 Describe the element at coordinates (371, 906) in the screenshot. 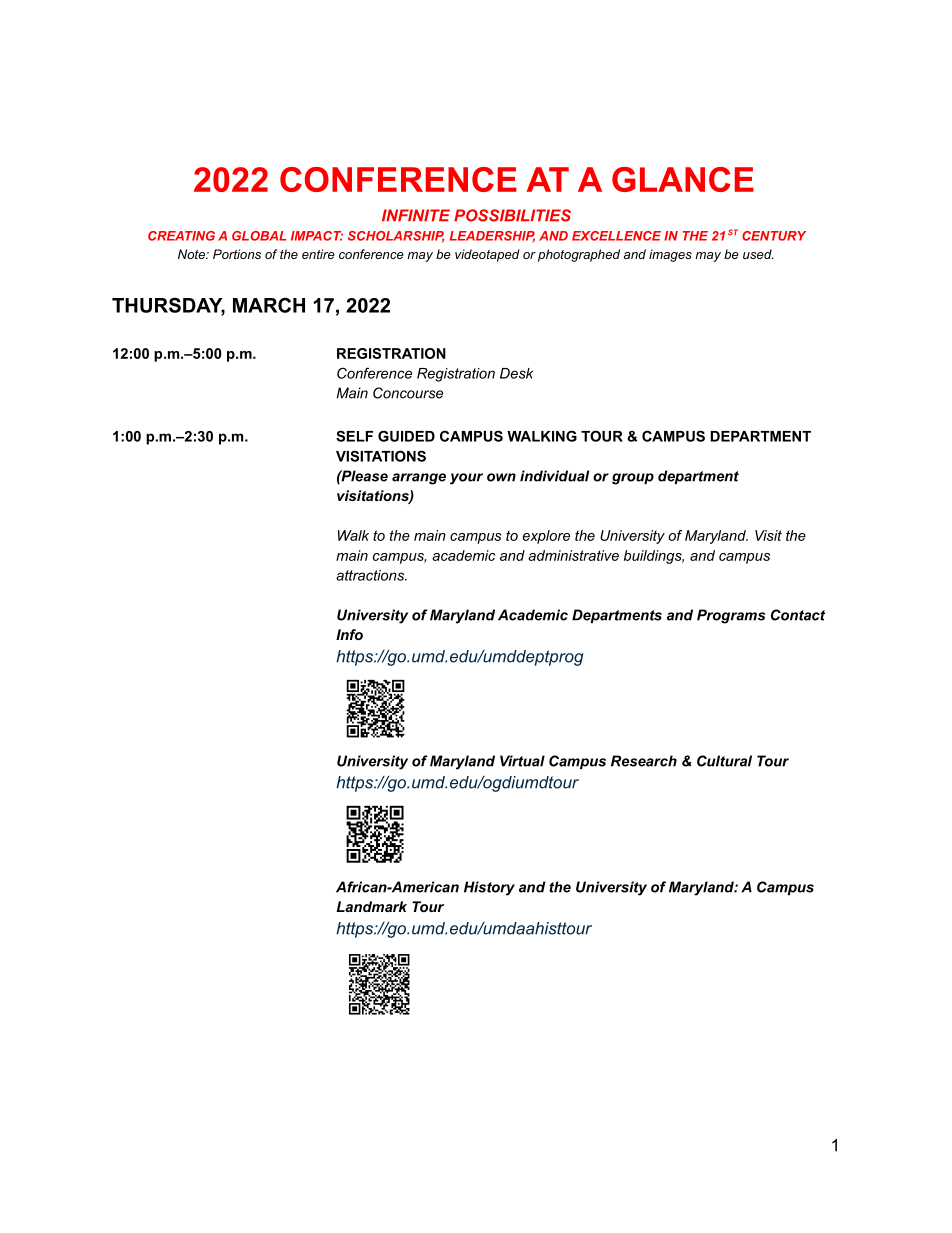

I see `Landmark` at that location.
